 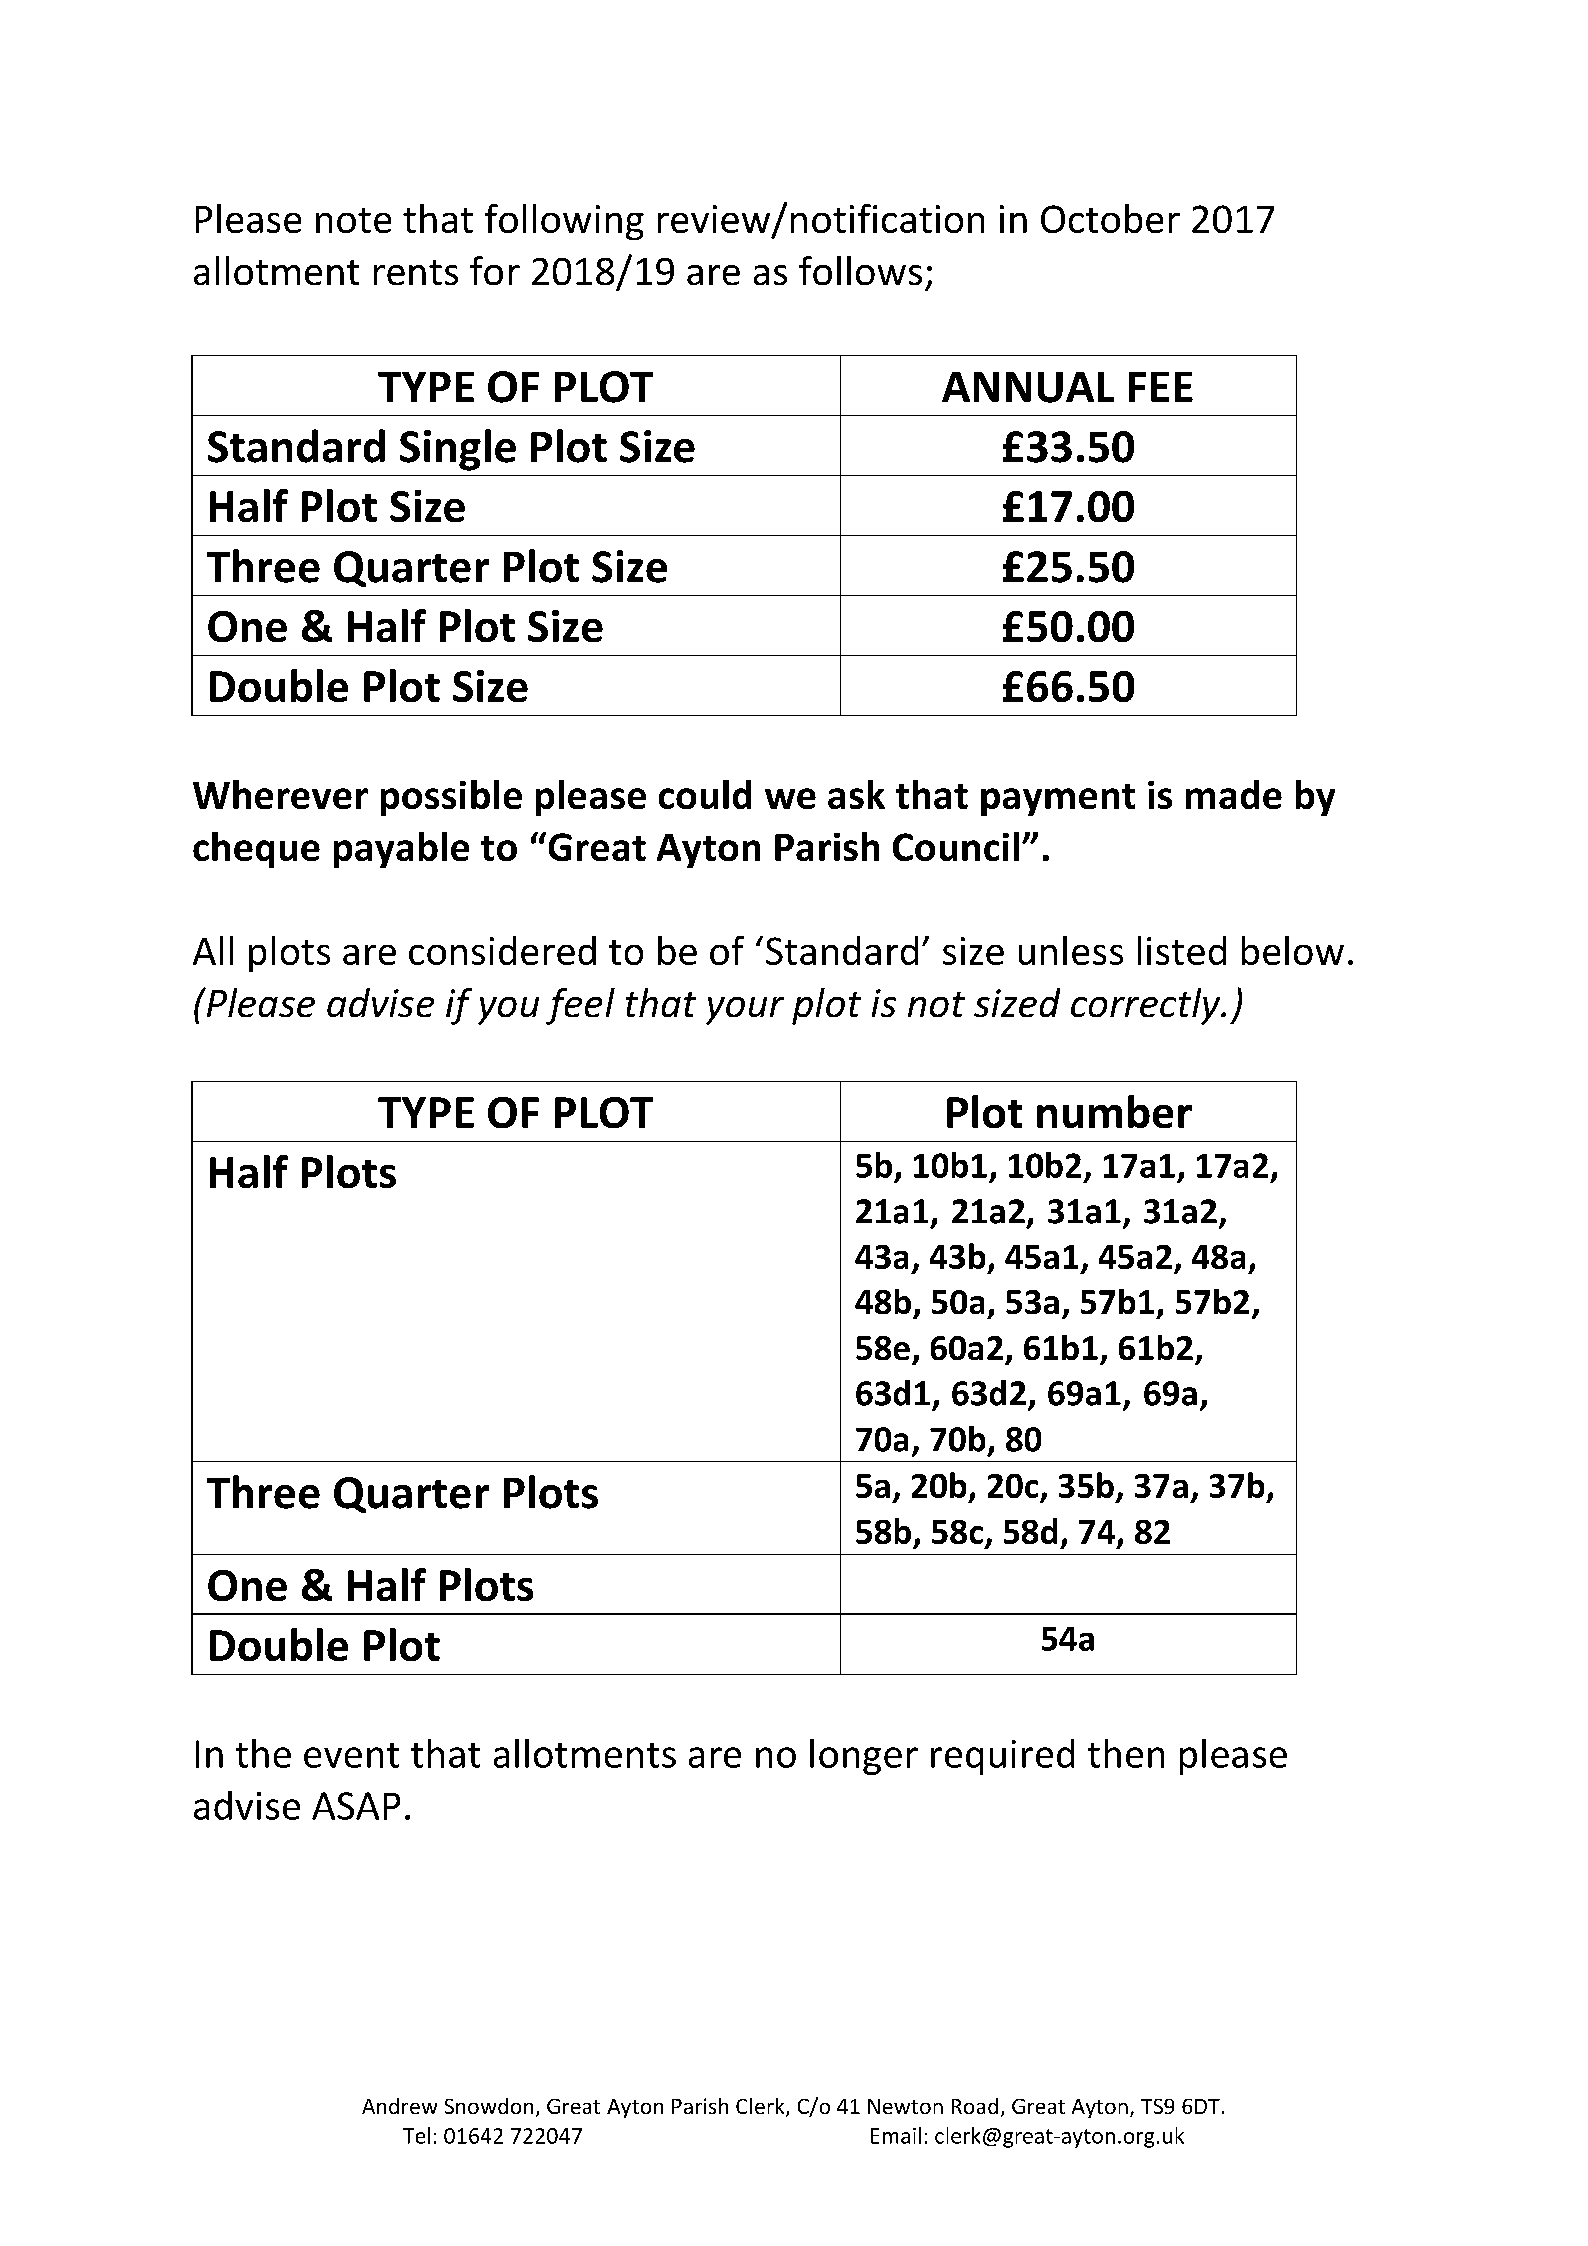 I want to click on number, so click(x=1114, y=1111).
